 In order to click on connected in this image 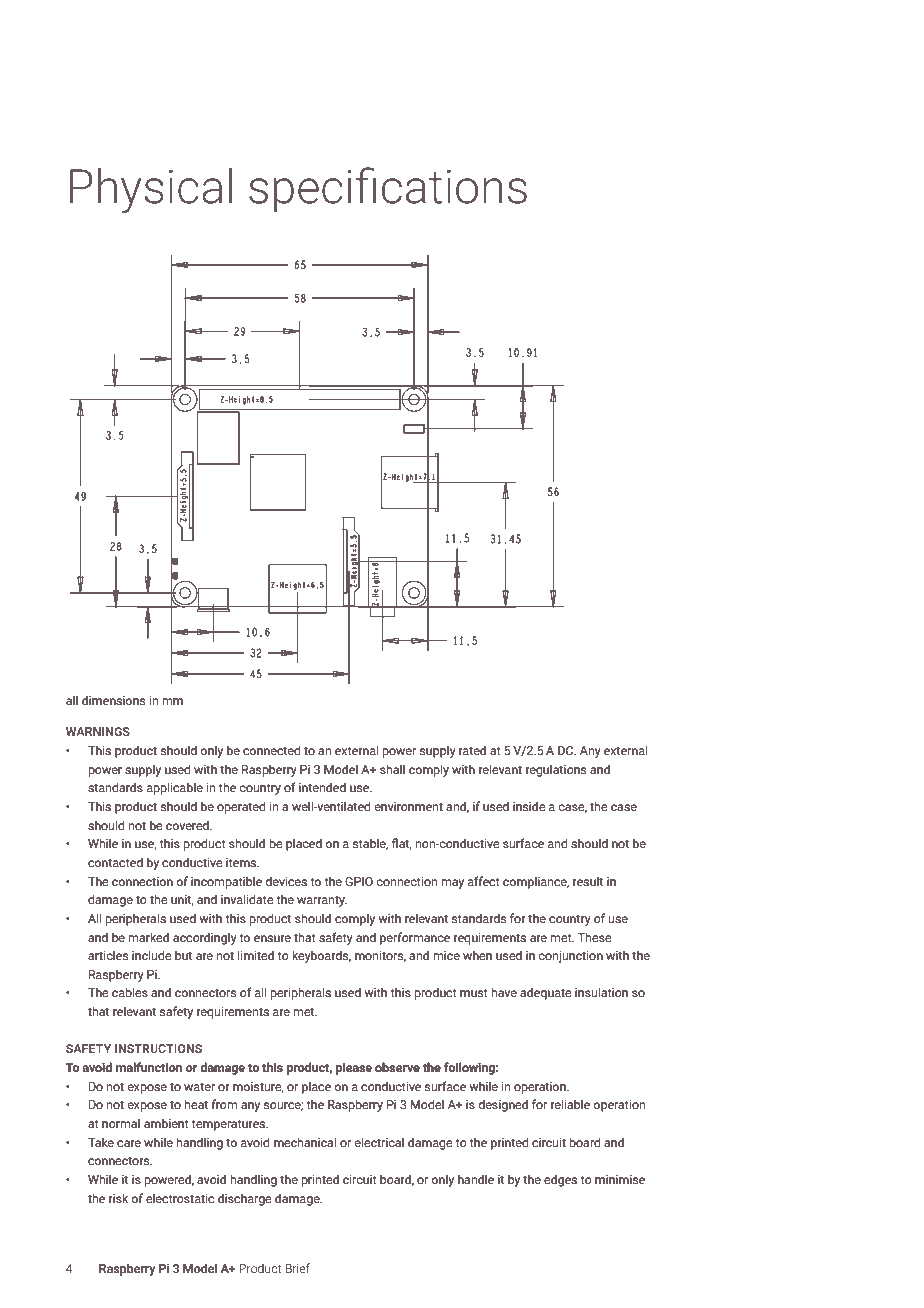, I will do `click(272, 750)`.
